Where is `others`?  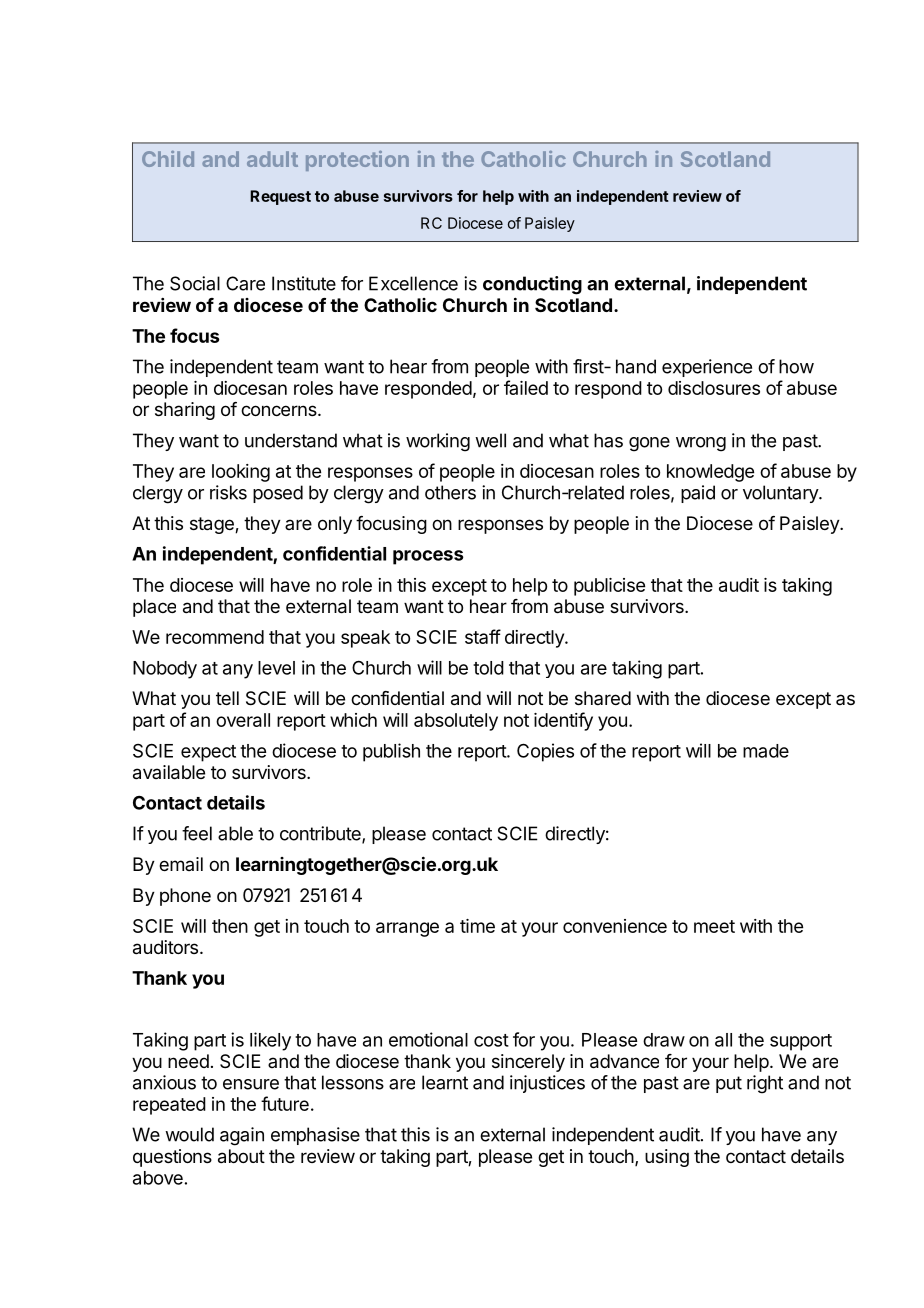 others is located at coordinates (450, 492).
